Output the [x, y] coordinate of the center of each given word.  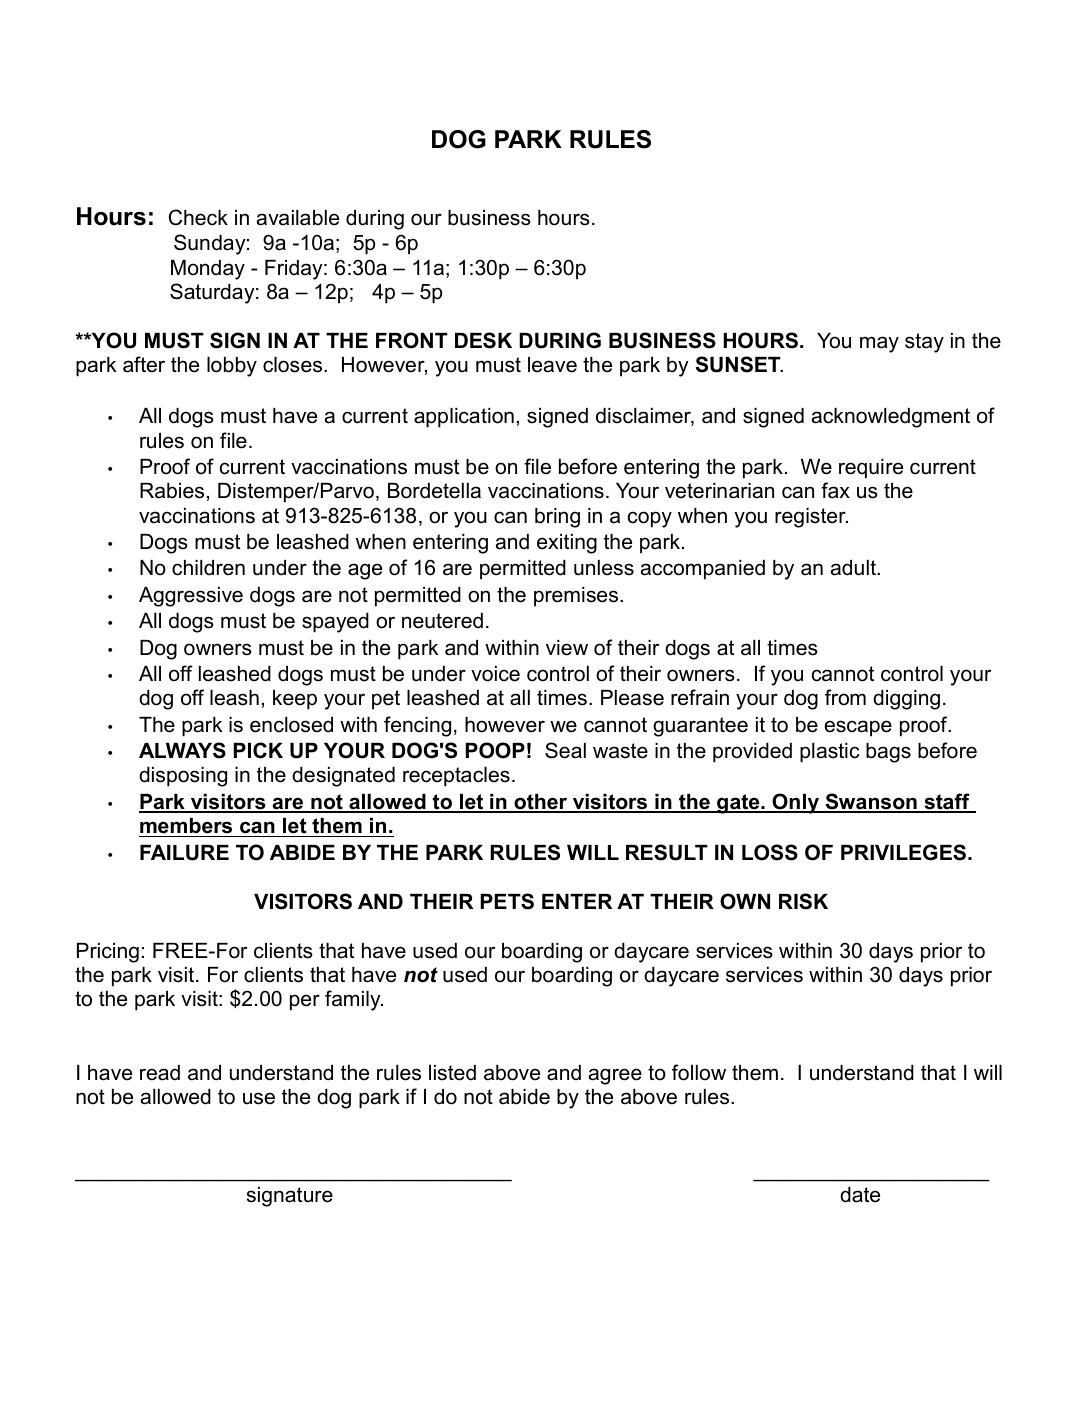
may [879, 344]
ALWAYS [182, 750]
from [845, 697]
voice [495, 674]
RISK [803, 901]
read [160, 1073]
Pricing [108, 953]
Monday [208, 270]
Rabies [172, 491]
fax [835, 490]
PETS [507, 901]
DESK [483, 340]
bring [557, 518]
